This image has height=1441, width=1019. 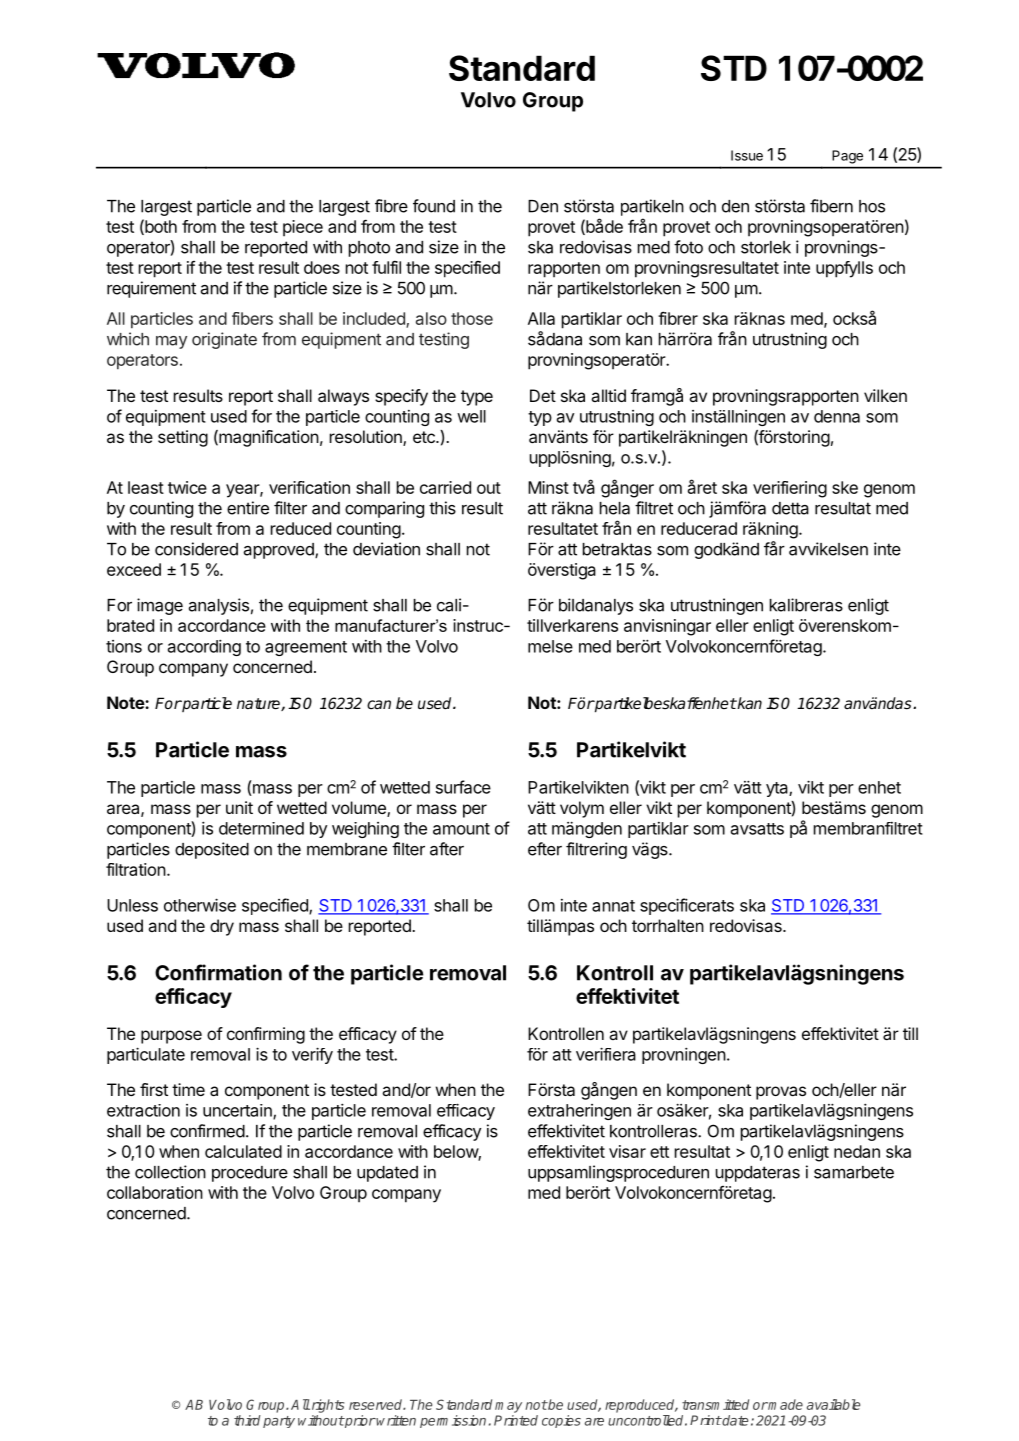 I want to click on Issue, so click(x=747, y=155).
